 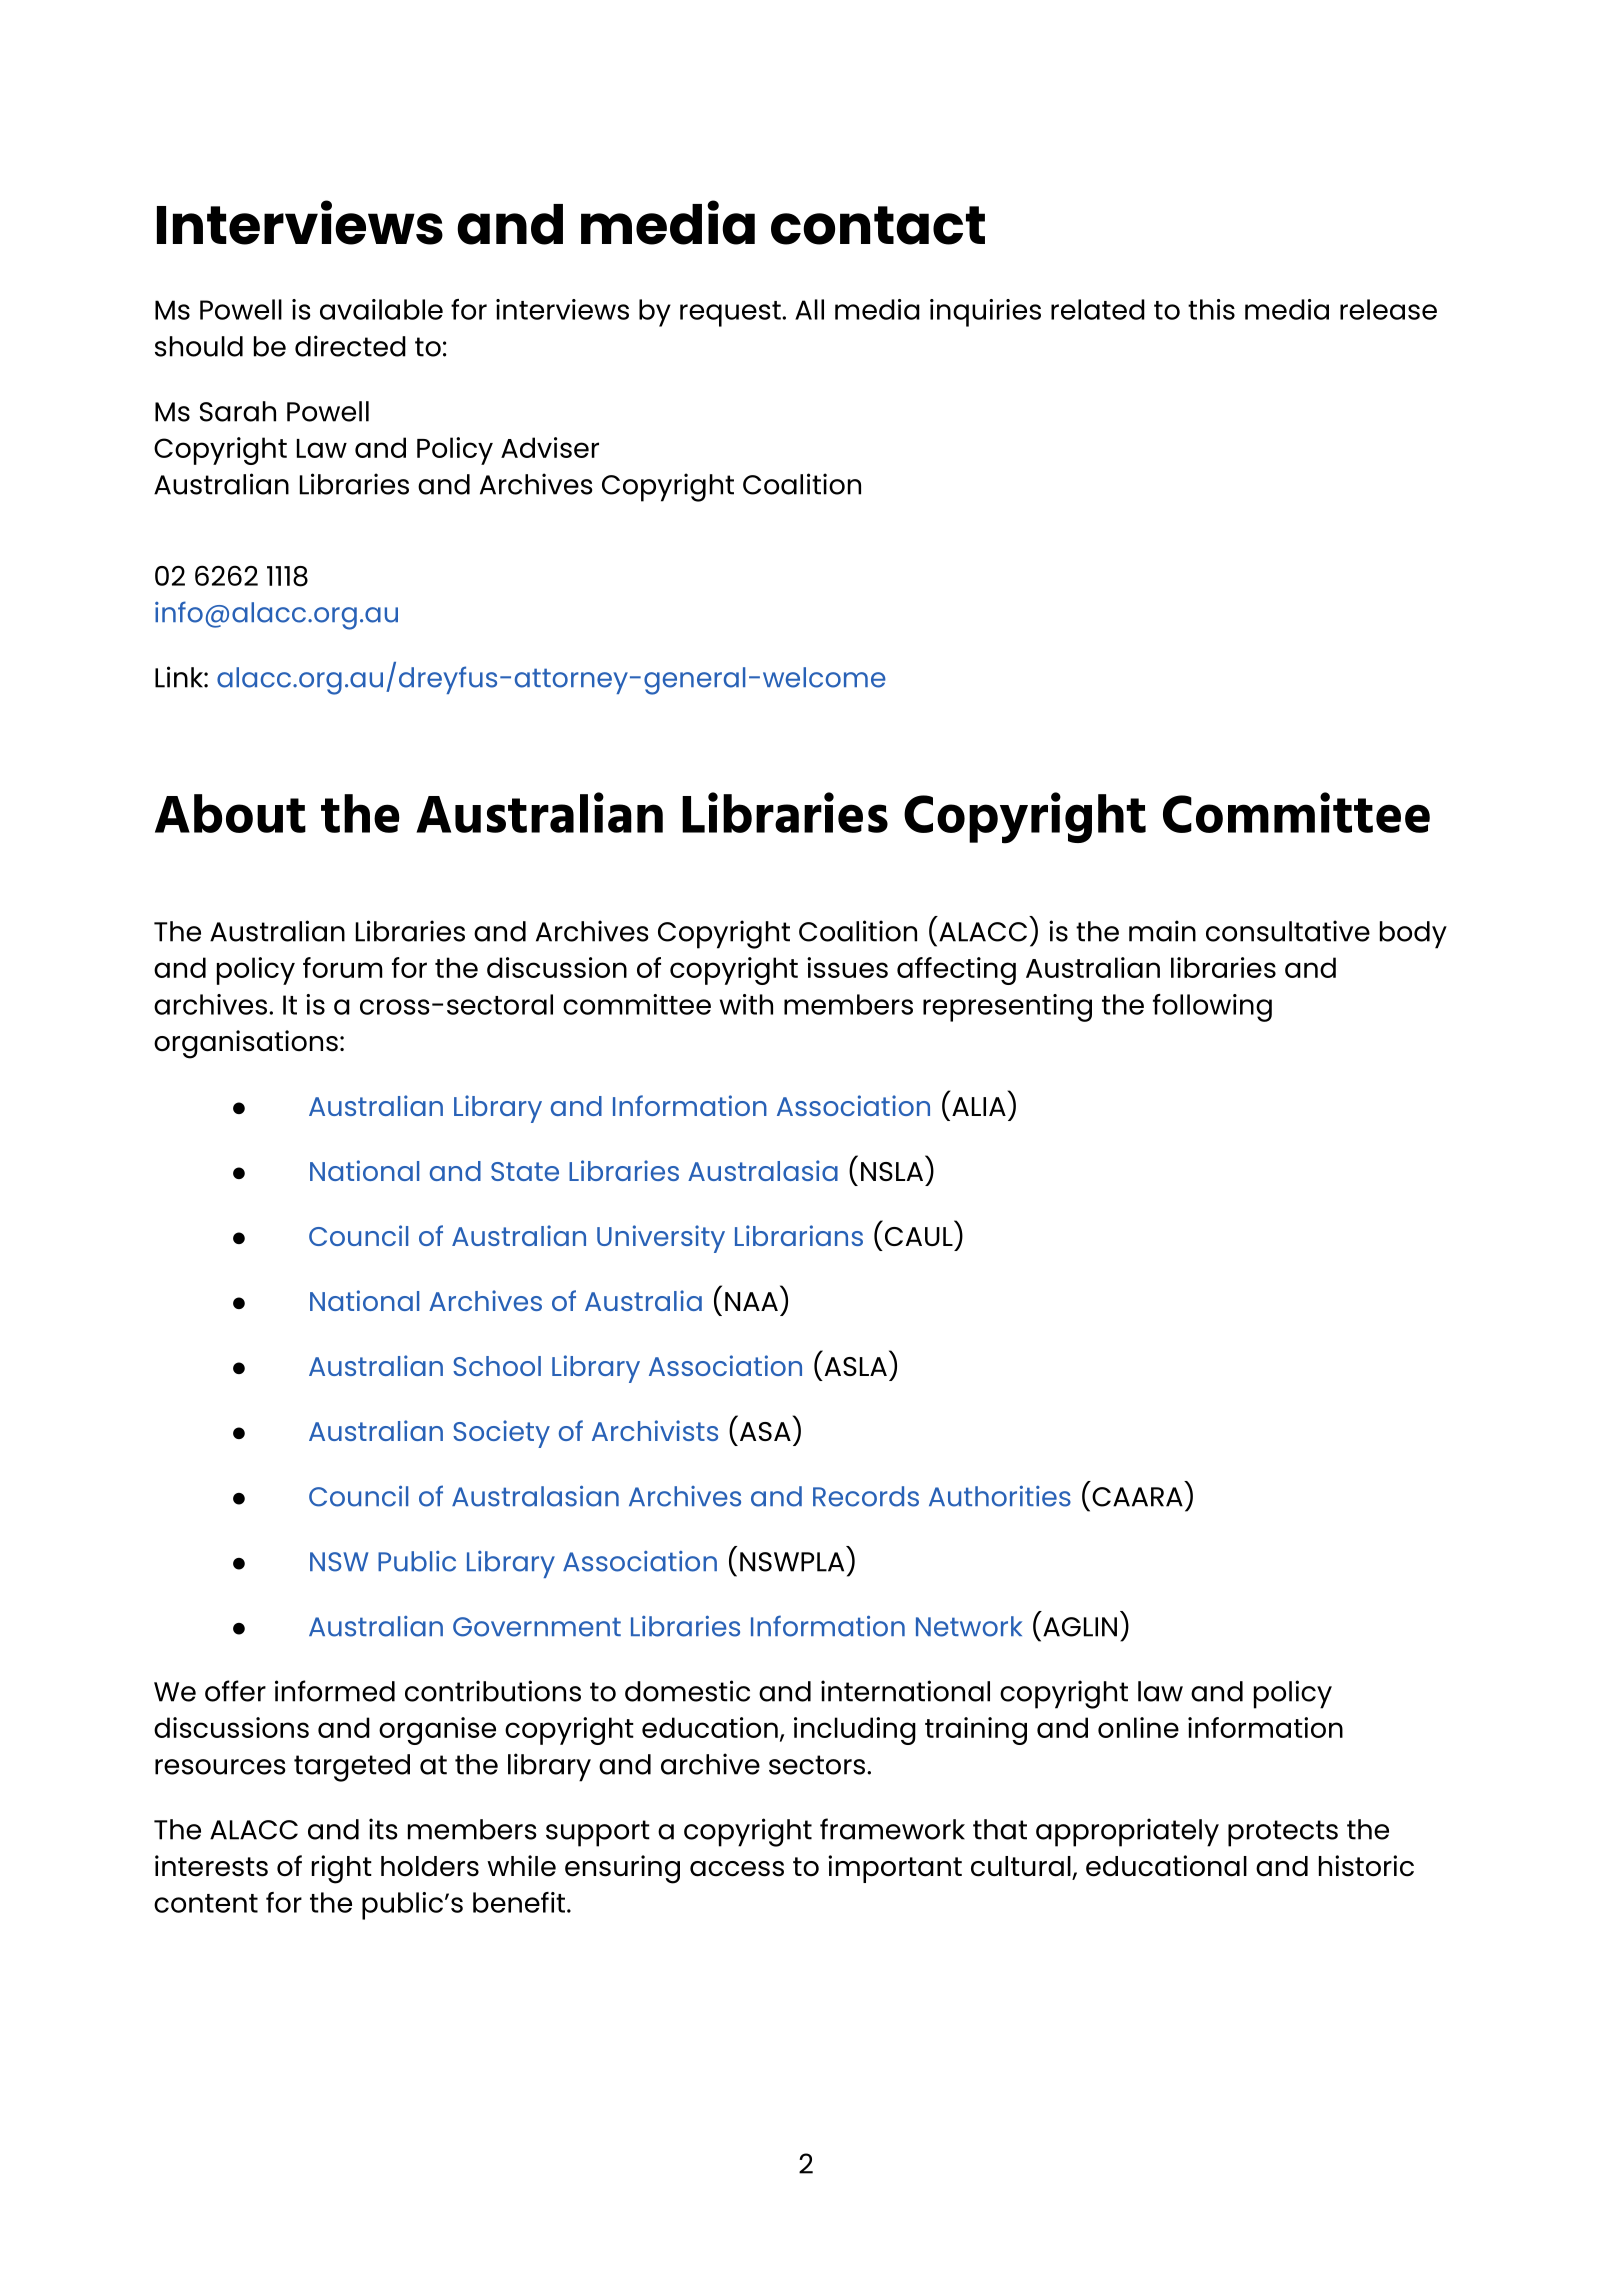 I want to click on this, so click(x=1211, y=309).
